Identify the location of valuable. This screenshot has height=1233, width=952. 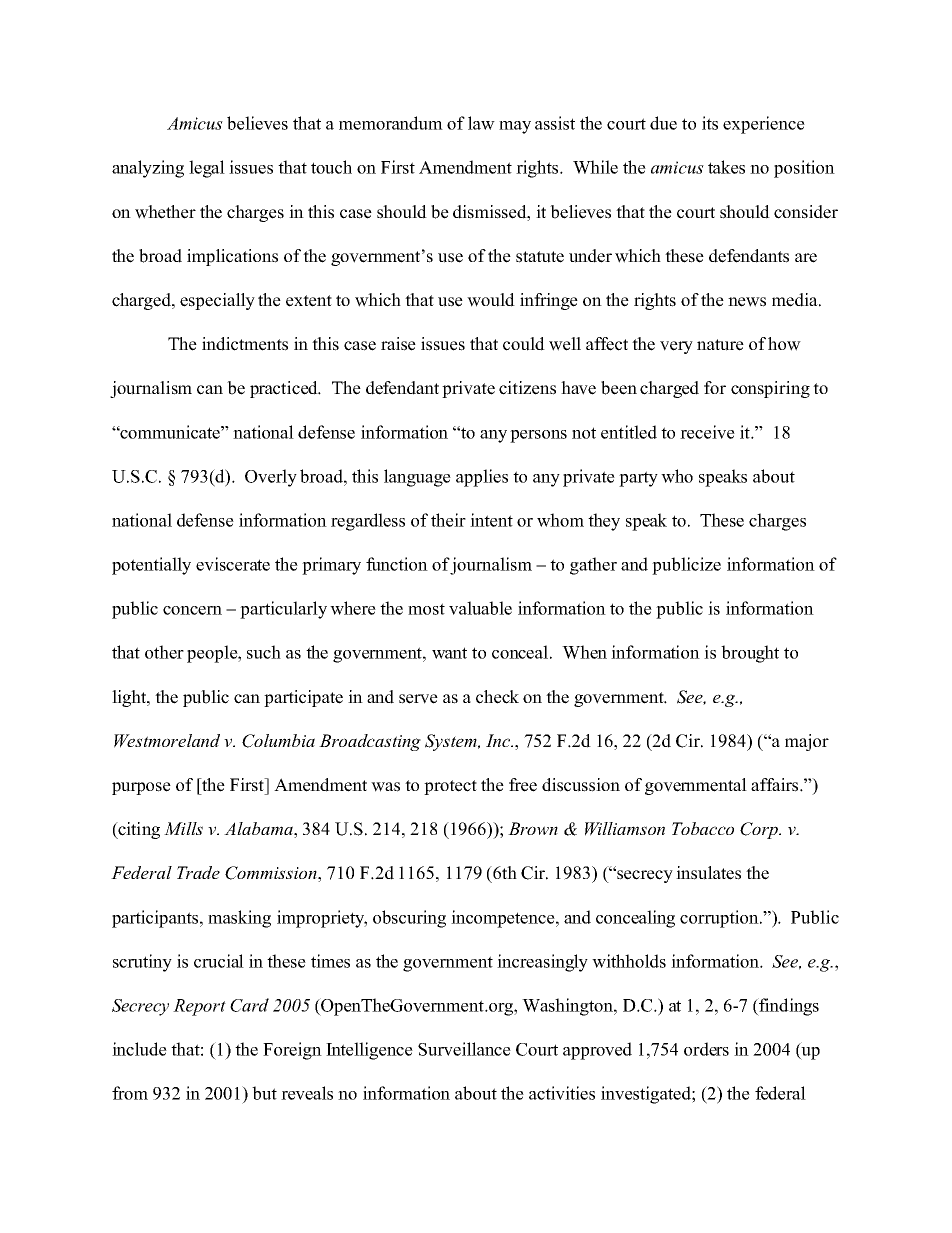
(480, 608).
